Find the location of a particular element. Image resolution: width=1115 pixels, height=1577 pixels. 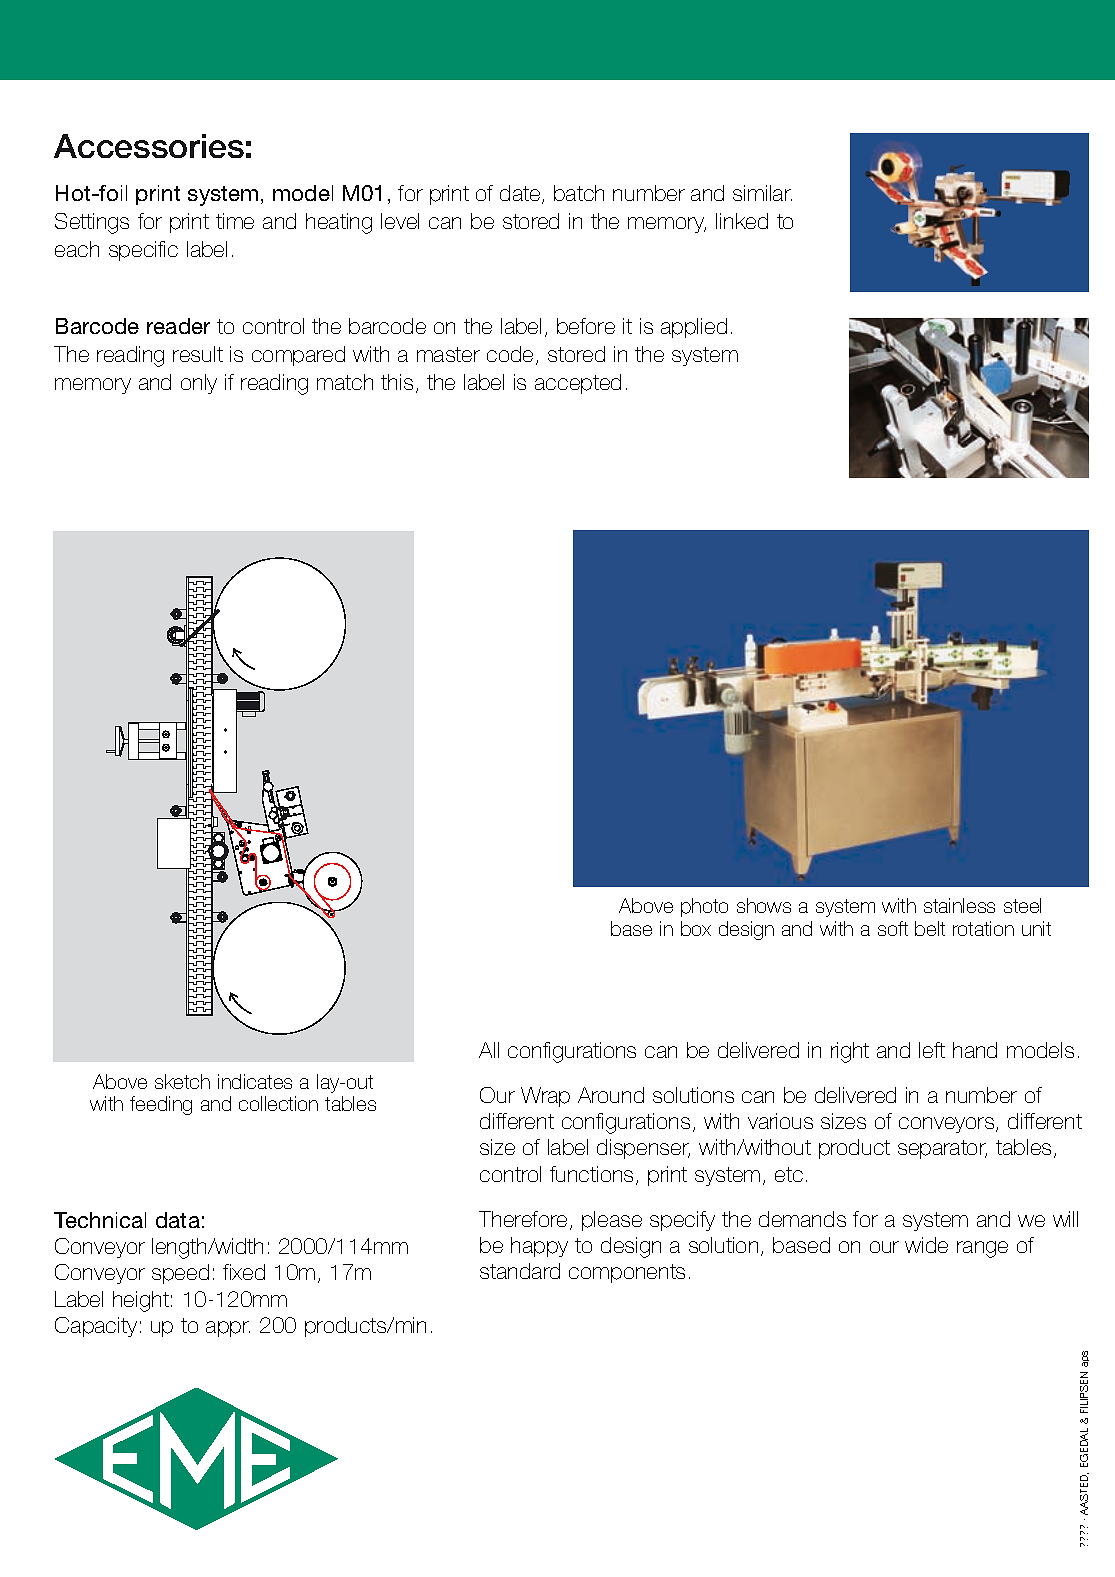

batch is located at coordinates (579, 193).
